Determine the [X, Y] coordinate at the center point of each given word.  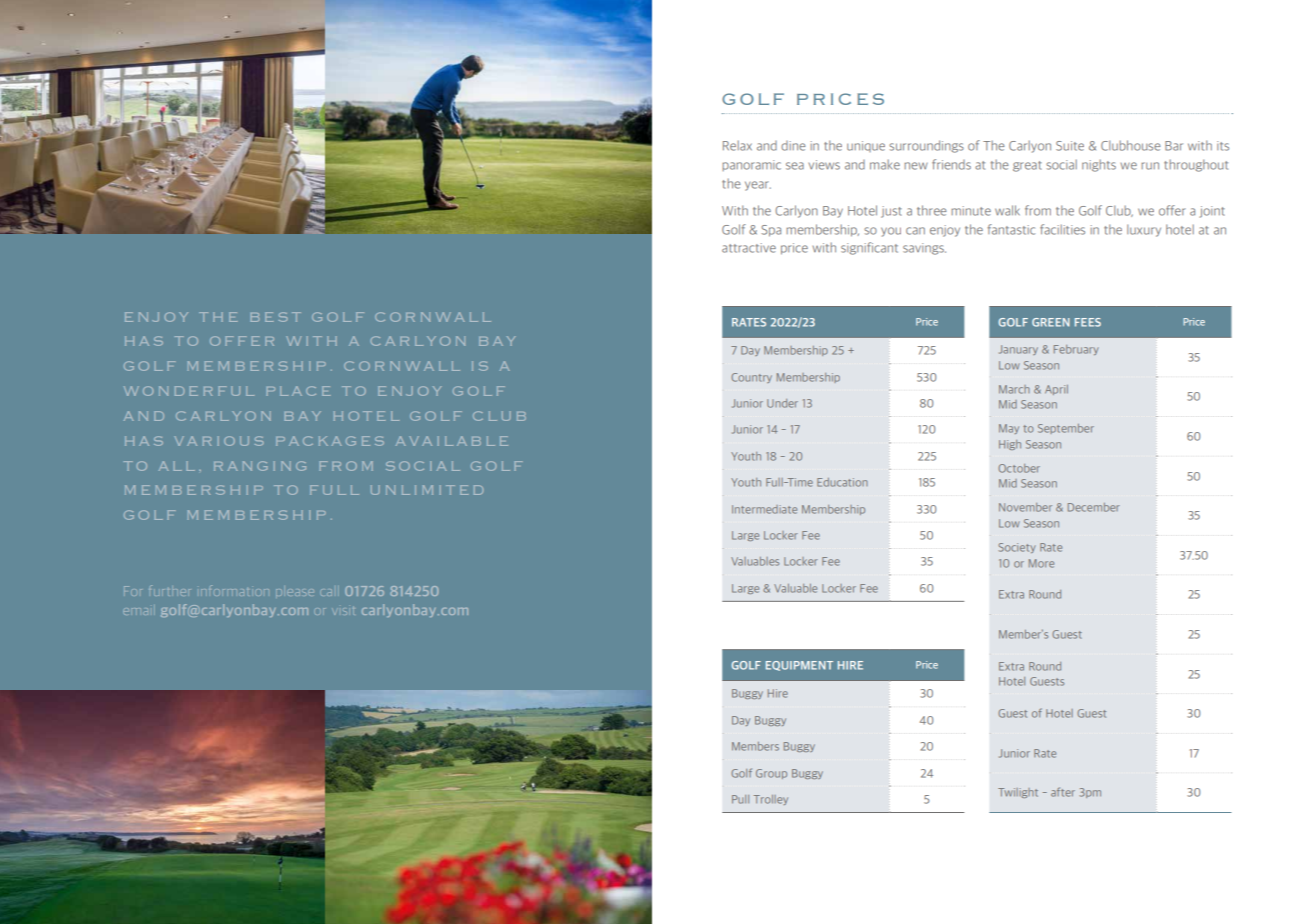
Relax [737, 145]
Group [771, 774]
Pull [740, 799]
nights [1099, 165]
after [1063, 792]
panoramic [751, 165]
